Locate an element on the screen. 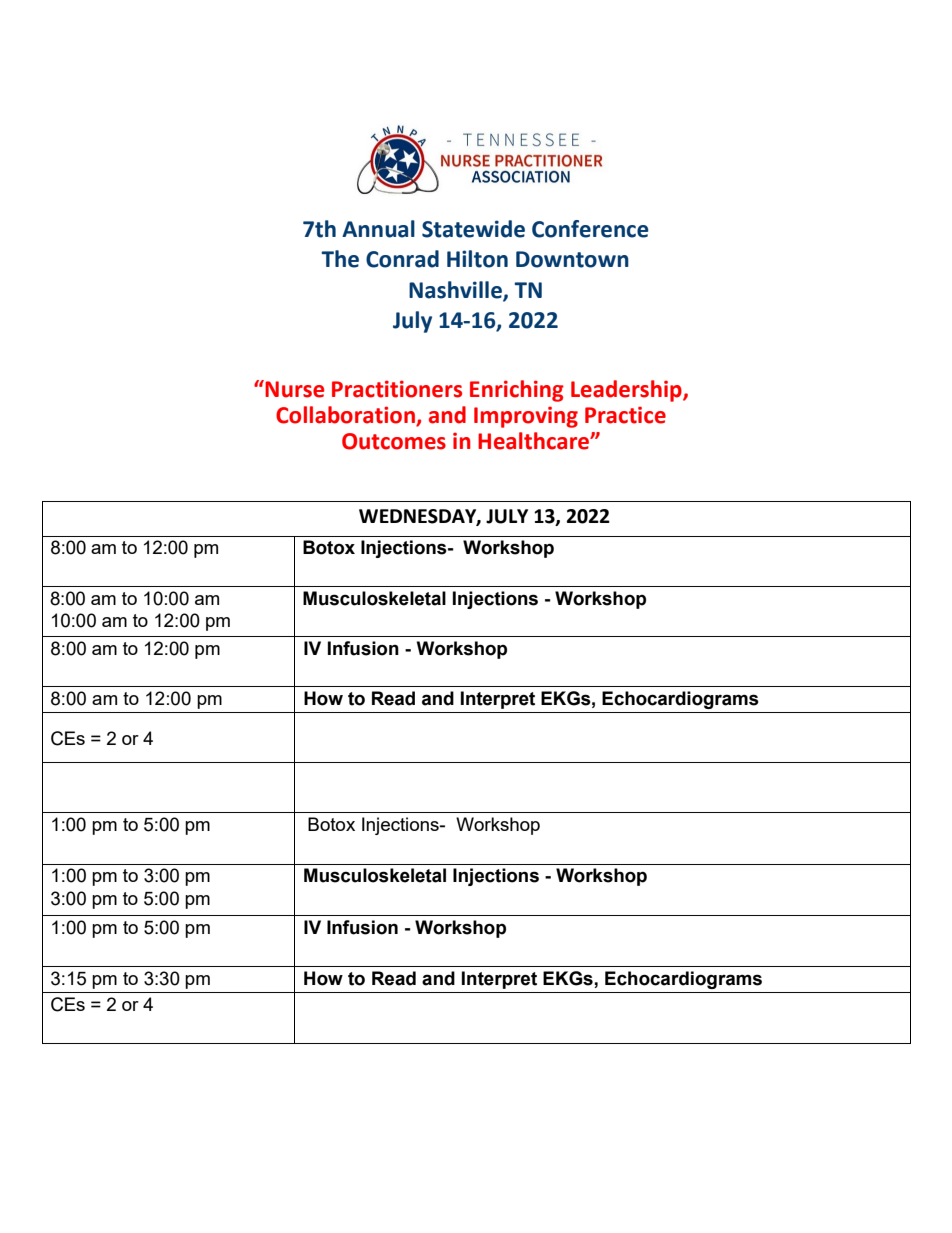 This screenshot has height=1233, width=952. Nashville is located at coordinates (456, 291).
